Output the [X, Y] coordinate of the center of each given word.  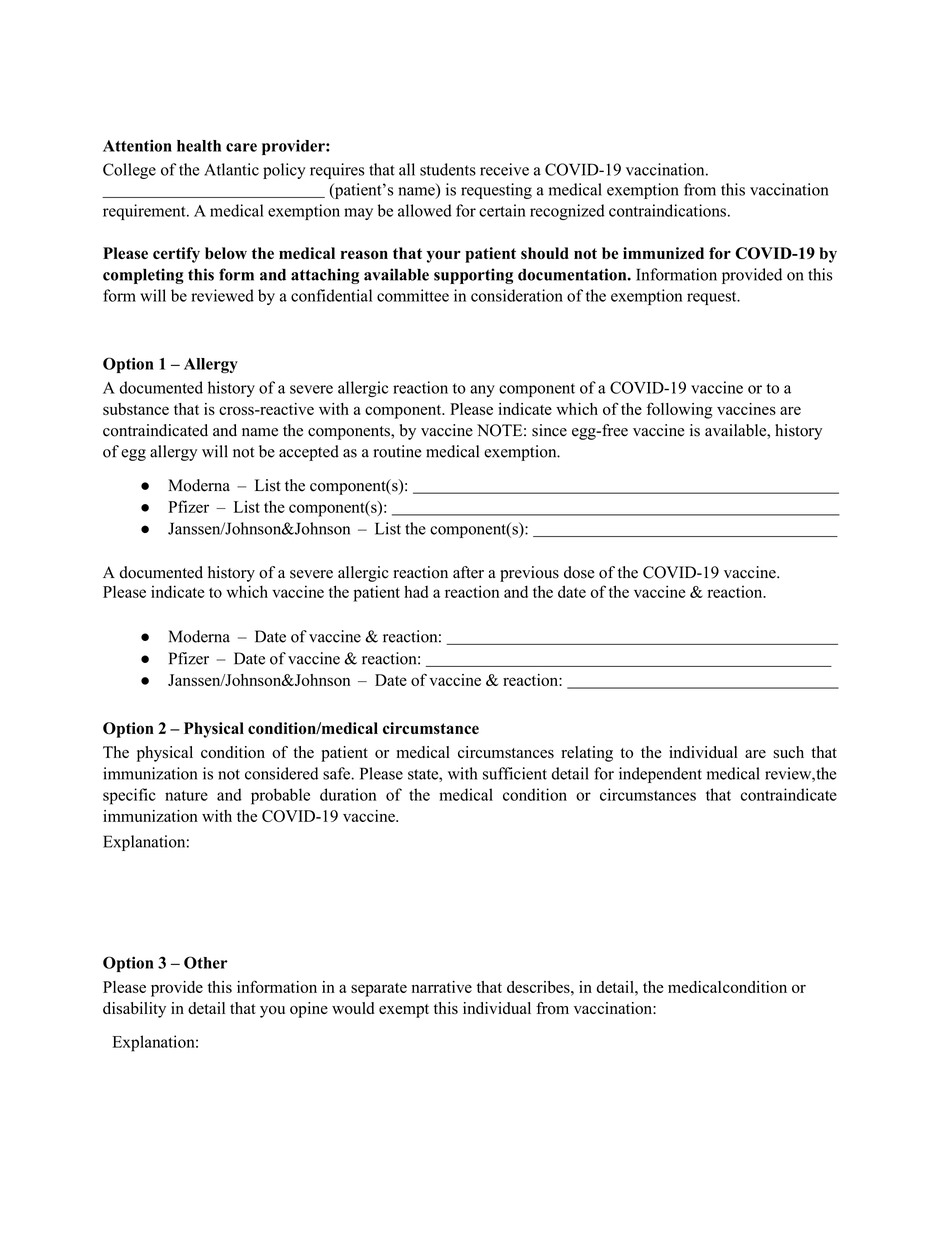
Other [206, 962]
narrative [441, 987]
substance [136, 409]
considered [281, 773]
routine [397, 451]
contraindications [667, 210]
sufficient [515, 773]
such [788, 752]
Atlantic [231, 169]
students [448, 169]
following [680, 410]
